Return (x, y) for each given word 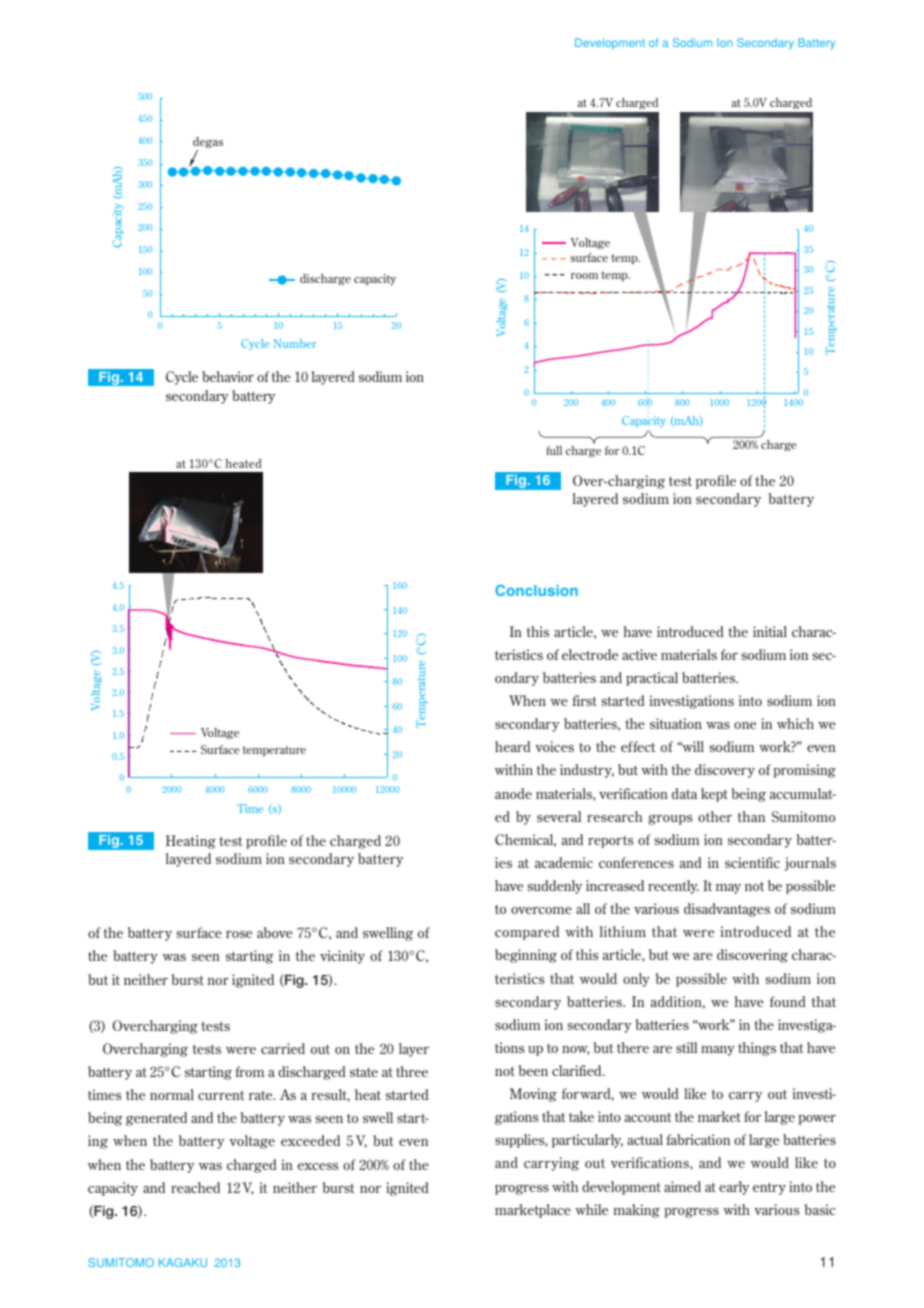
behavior (228, 376)
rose (239, 934)
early (734, 1188)
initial (770, 631)
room (584, 276)
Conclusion (536, 590)
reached (195, 1187)
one (745, 725)
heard (513, 746)
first (584, 700)
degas (208, 144)
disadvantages (727, 910)
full (554, 450)
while (591, 1209)
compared (527, 933)
